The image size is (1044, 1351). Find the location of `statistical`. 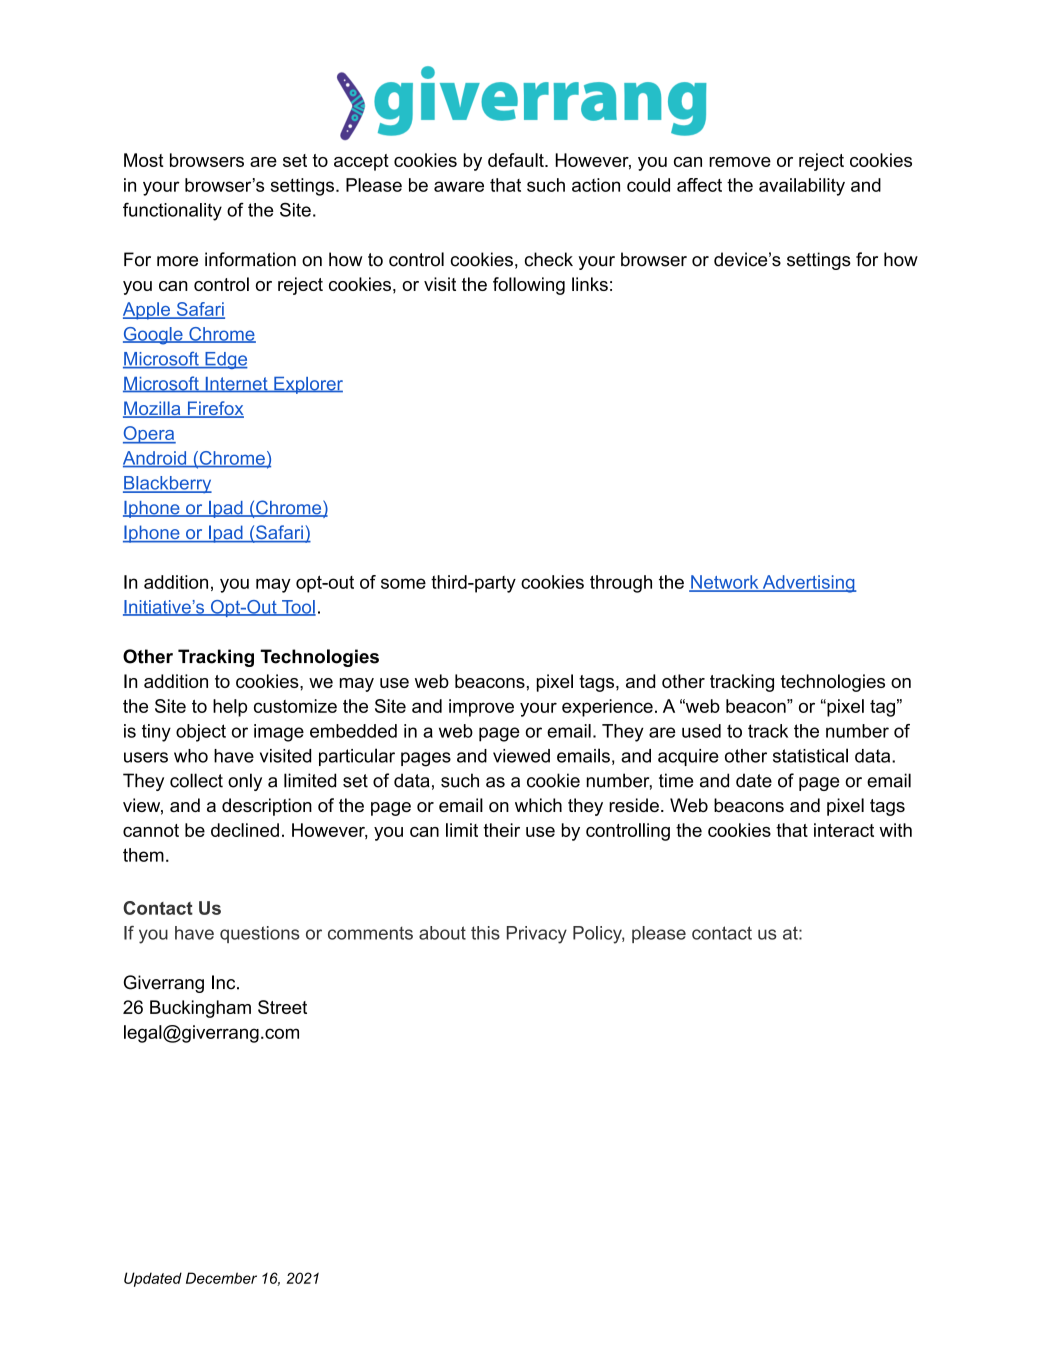

statistical is located at coordinates (810, 755).
